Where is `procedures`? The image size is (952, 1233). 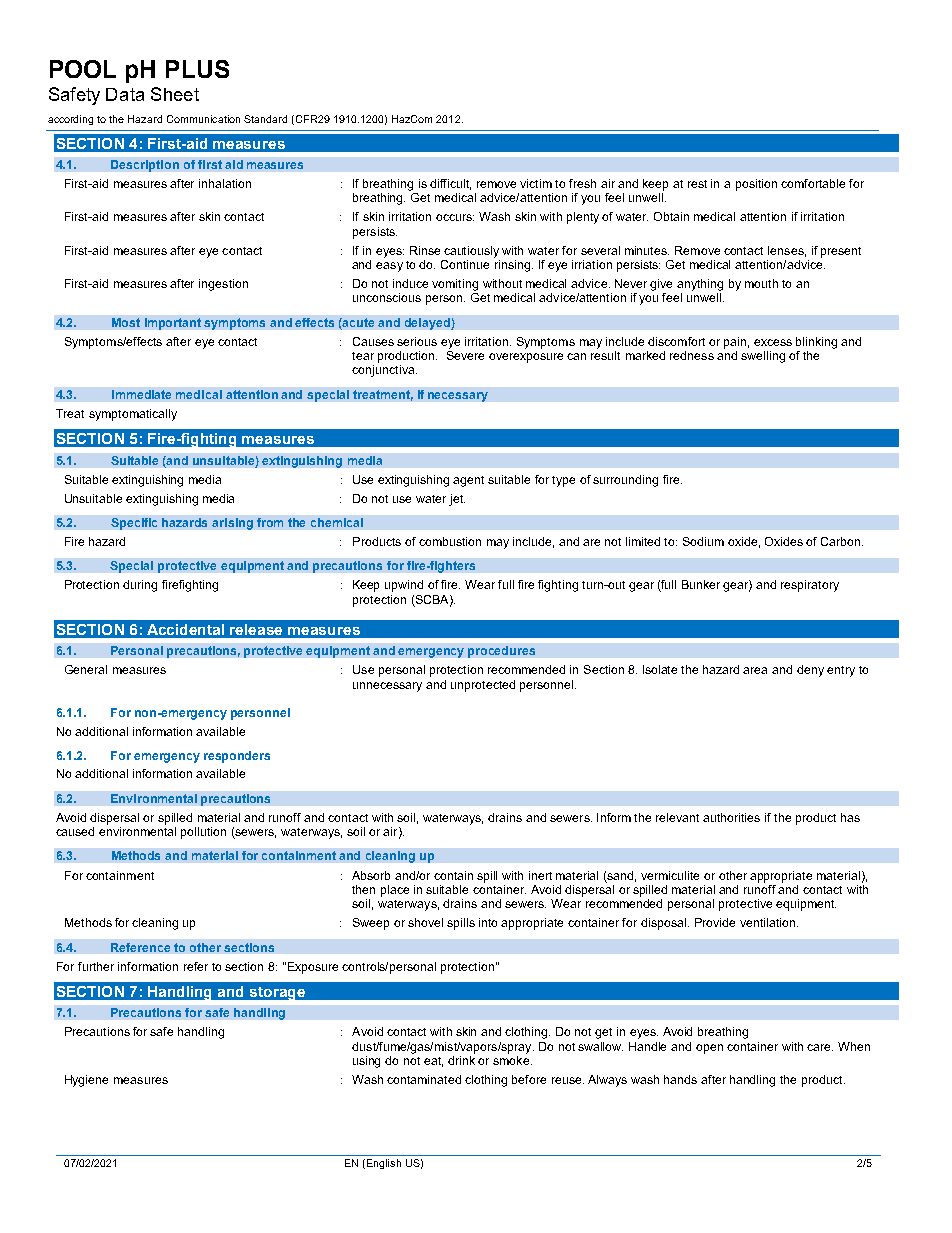
procedures is located at coordinates (501, 652).
